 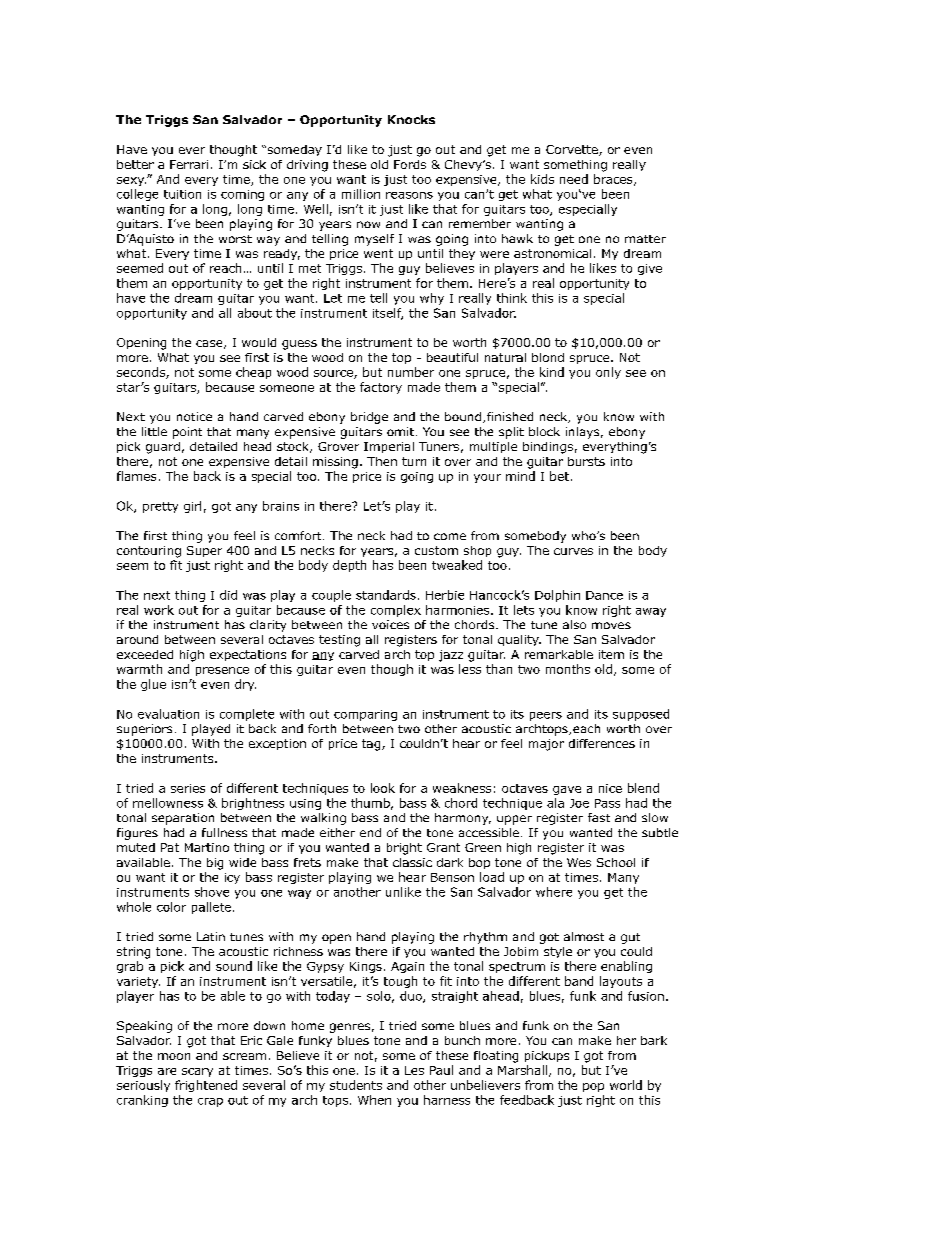 What do you see at coordinates (573, 150) in the document?
I see `Corvette` at bounding box center [573, 150].
